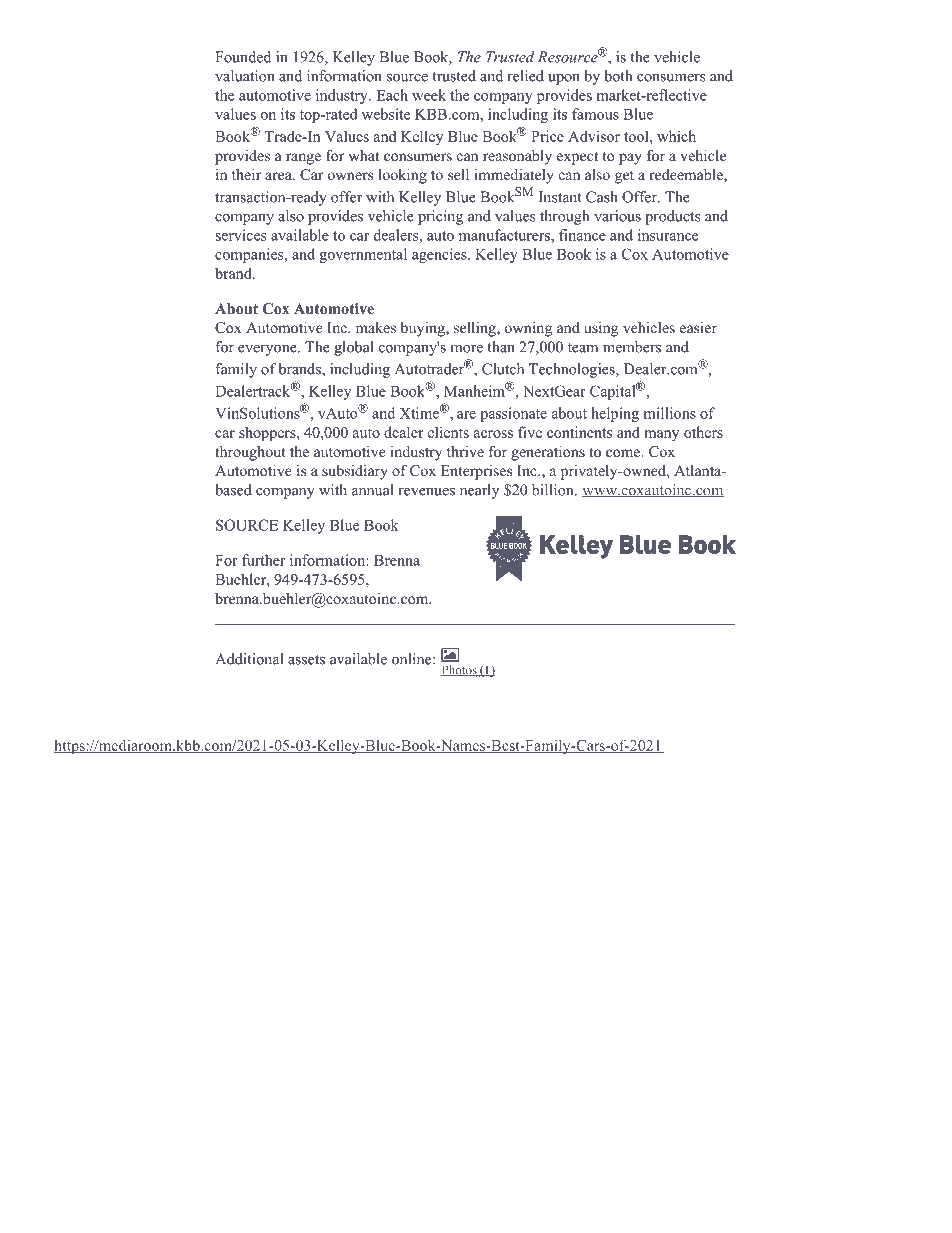  I want to click on week, so click(429, 95).
